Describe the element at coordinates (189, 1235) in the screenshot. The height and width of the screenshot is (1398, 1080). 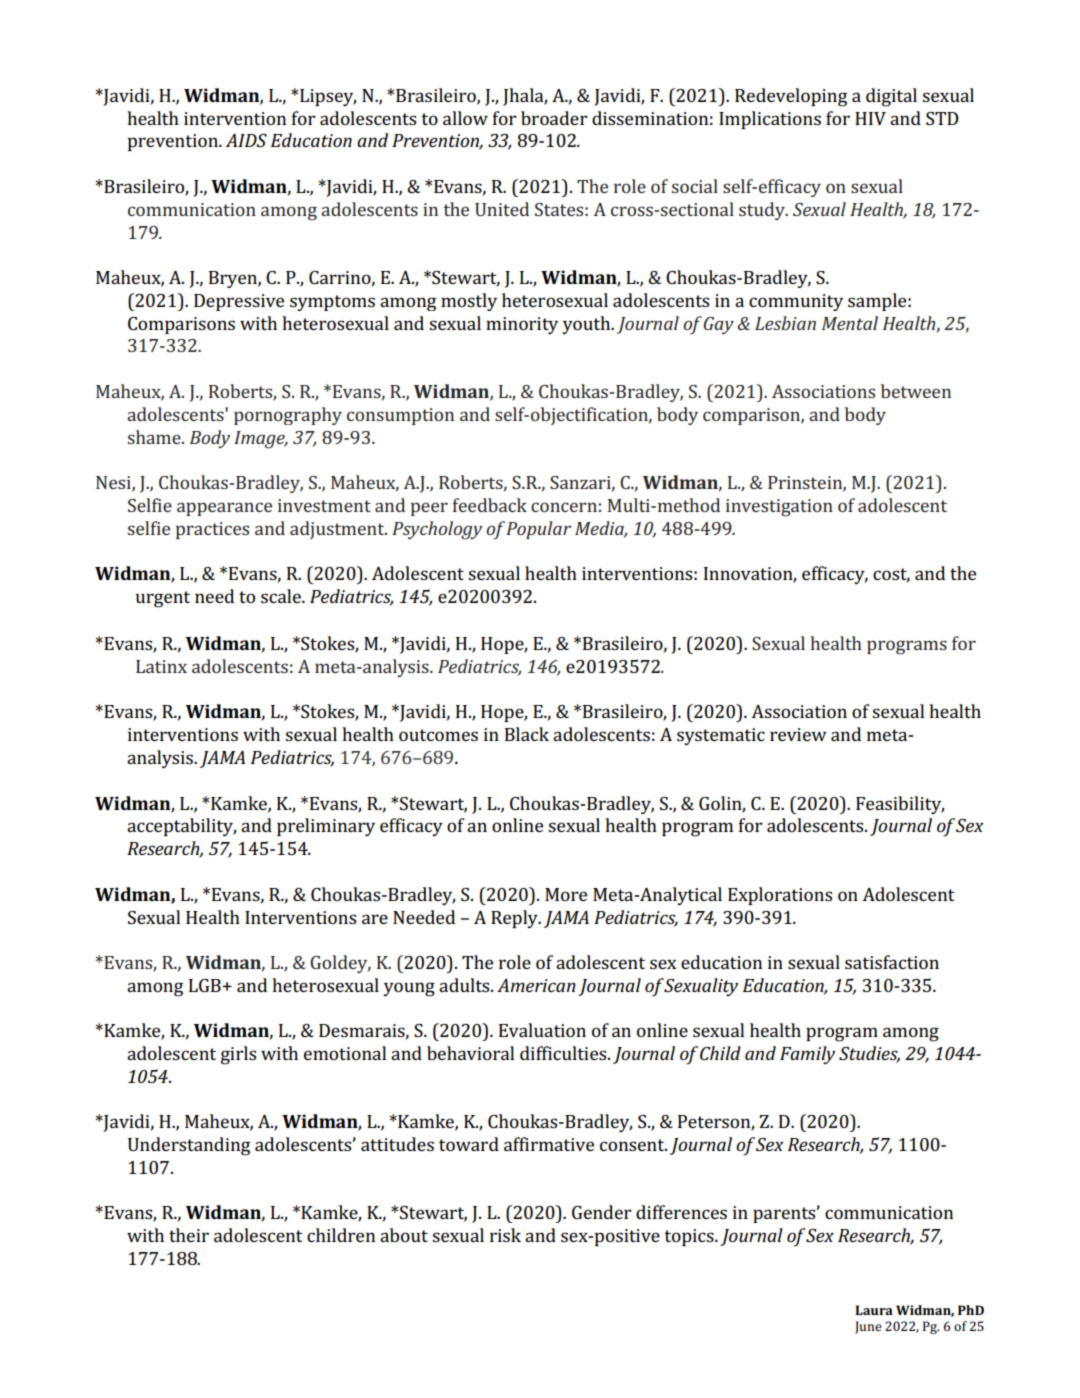
I see `their` at that location.
